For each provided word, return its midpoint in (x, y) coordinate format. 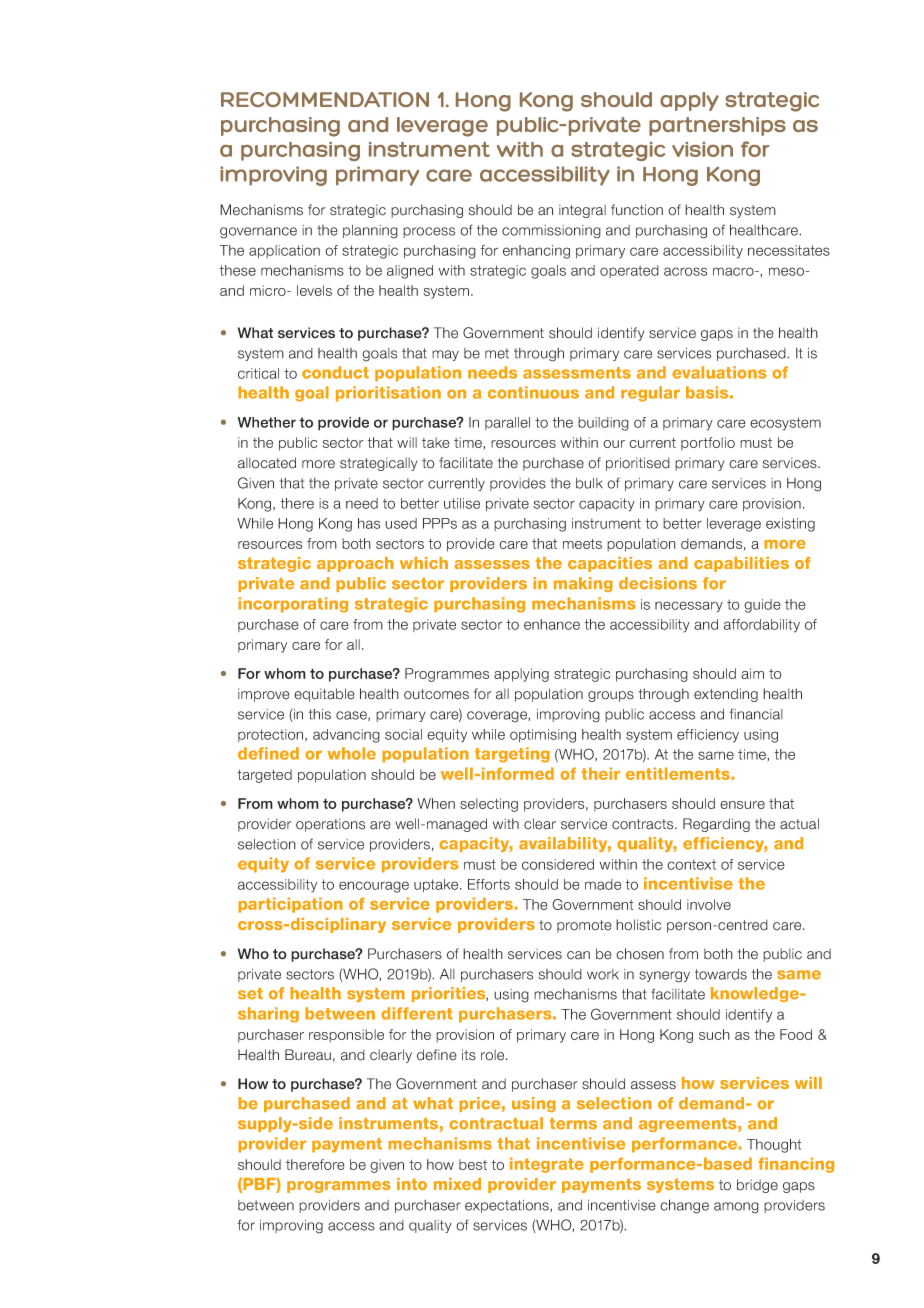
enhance (552, 624)
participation (290, 905)
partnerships (717, 126)
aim (752, 673)
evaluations (719, 372)
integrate (547, 1165)
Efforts (489, 884)
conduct (335, 372)
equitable (324, 695)
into (412, 1184)
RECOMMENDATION (325, 99)
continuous (533, 392)
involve (709, 904)
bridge (757, 1186)
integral (582, 211)
